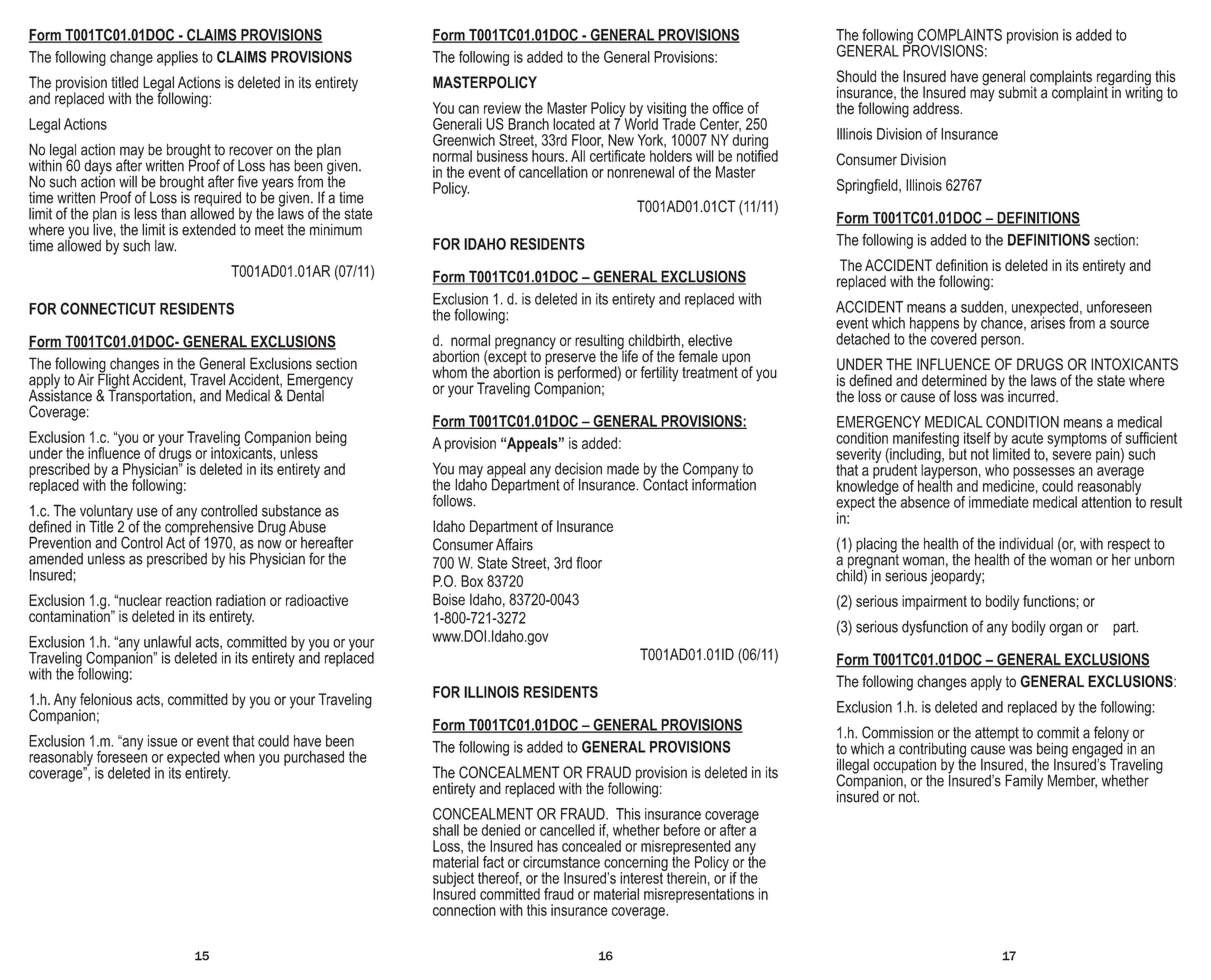  Describe the element at coordinates (667, 110) in the image. I see `visiting` at that location.
